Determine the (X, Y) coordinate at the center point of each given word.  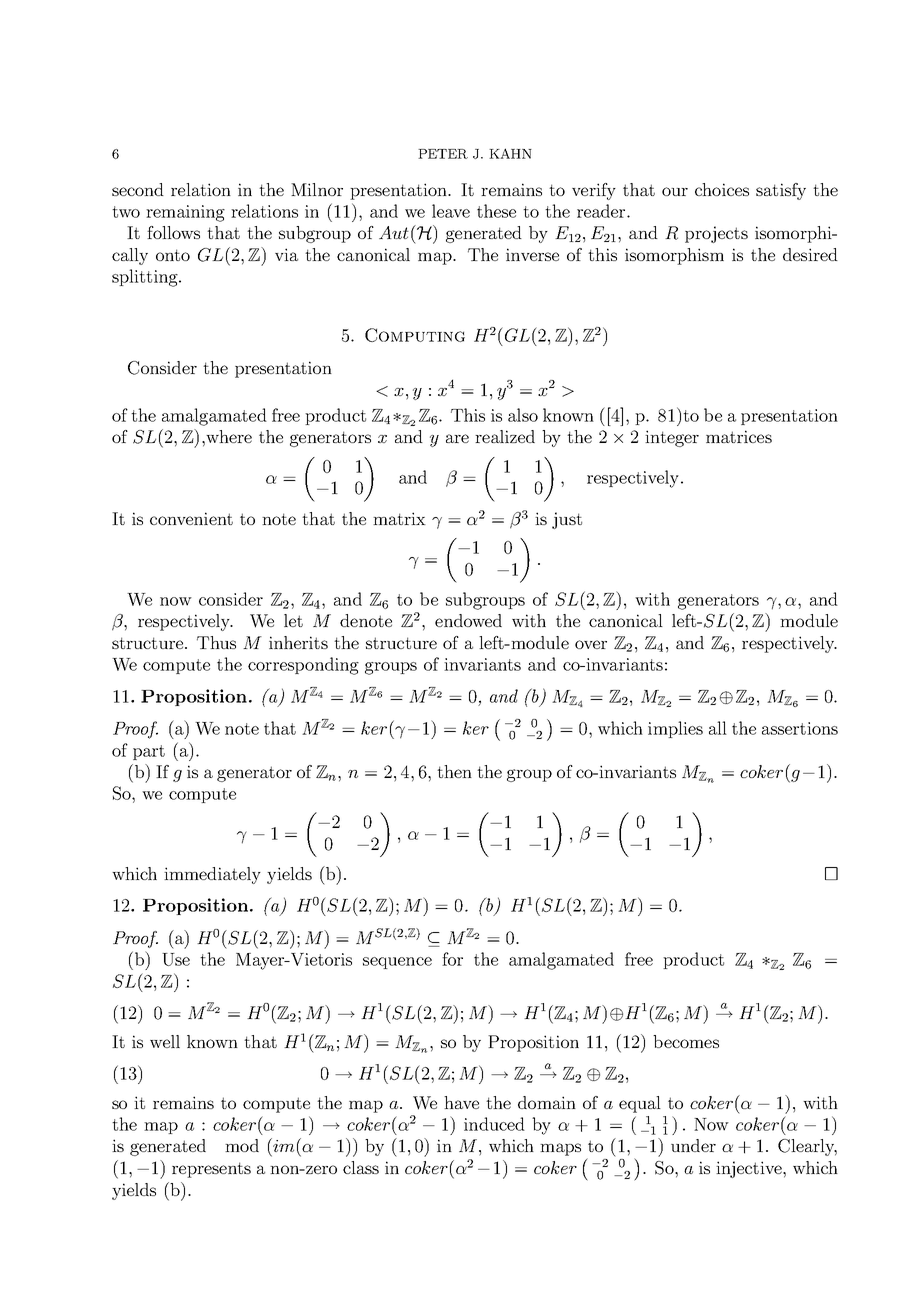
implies (675, 729)
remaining (185, 213)
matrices (739, 436)
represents (211, 1170)
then (454, 771)
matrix (399, 518)
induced (494, 1124)
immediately (212, 875)
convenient (191, 518)
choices (722, 189)
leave (451, 211)
